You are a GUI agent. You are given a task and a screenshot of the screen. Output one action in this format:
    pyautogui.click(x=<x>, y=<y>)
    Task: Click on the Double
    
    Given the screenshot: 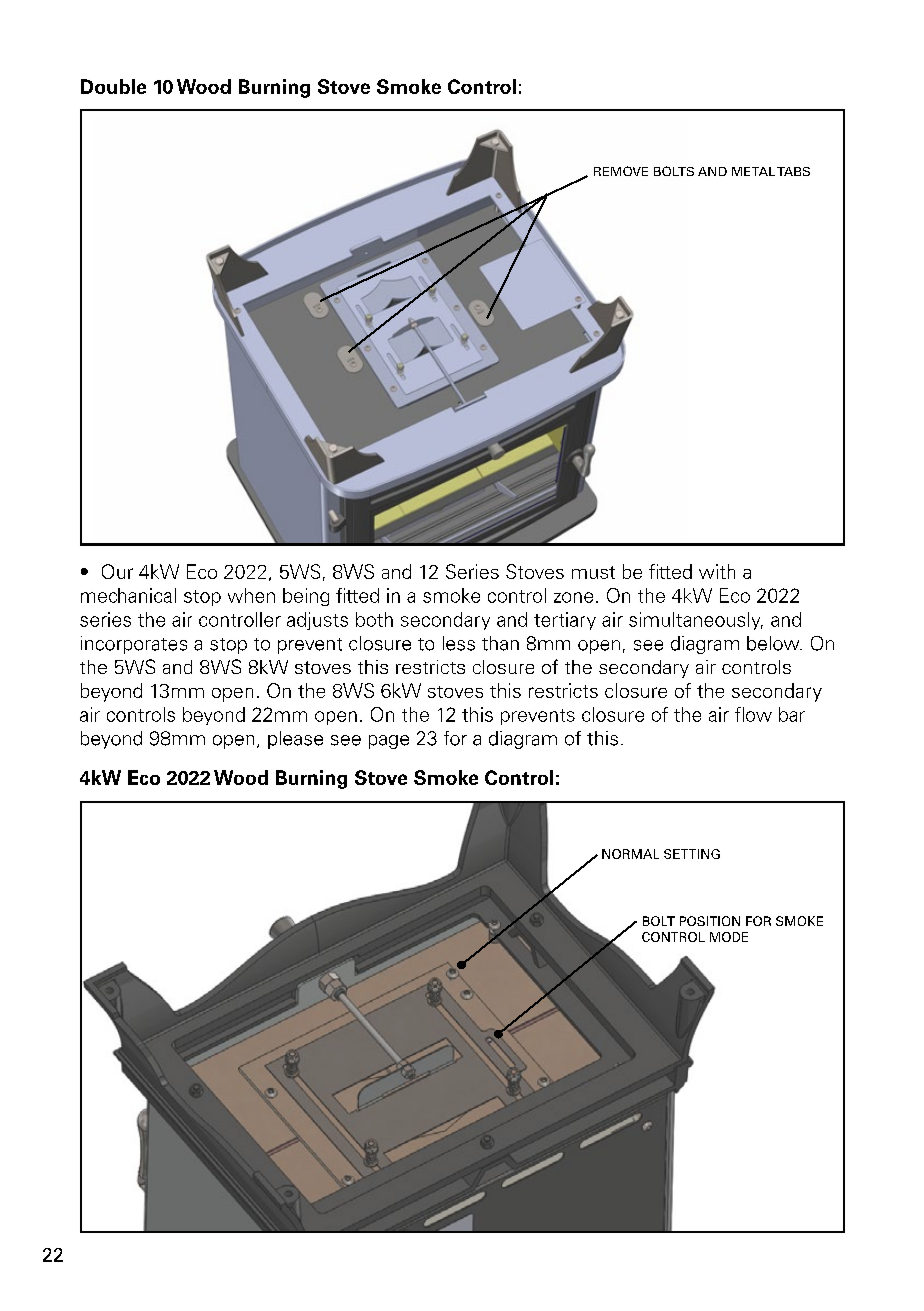 What is the action you would take?
    pyautogui.click(x=113, y=86)
